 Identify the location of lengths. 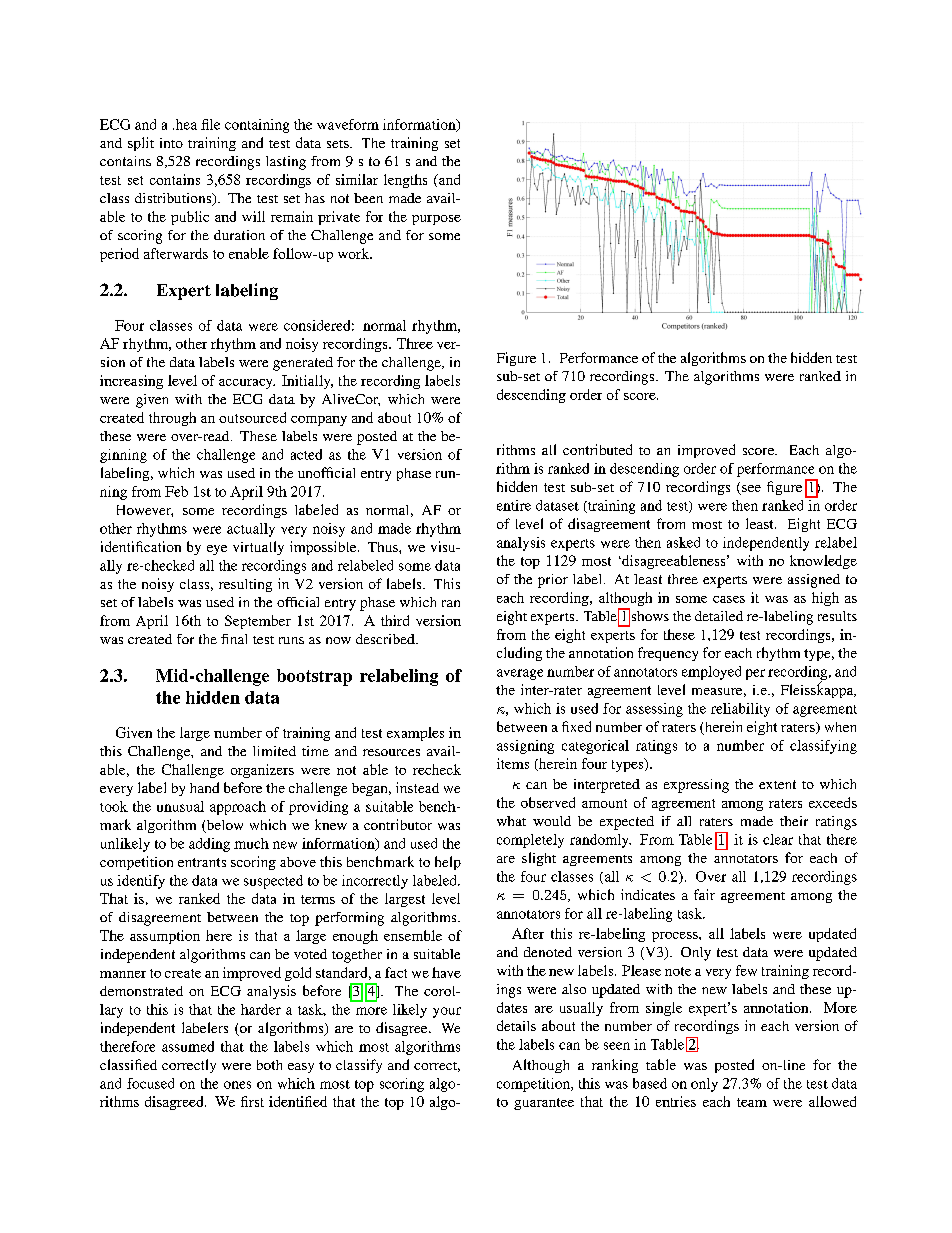
(405, 181).
